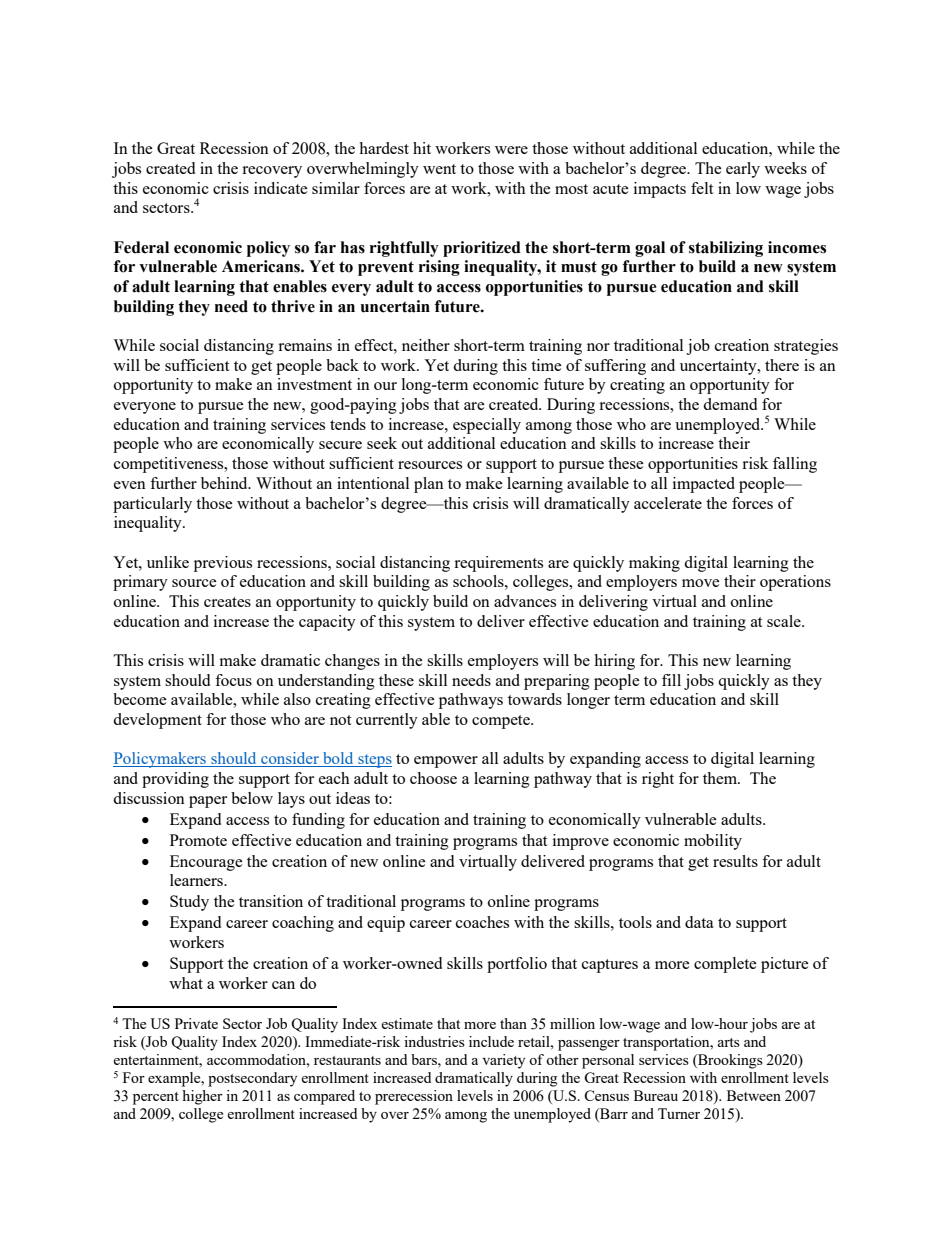 Image resolution: width=952 pixels, height=1233 pixels. What do you see at coordinates (439, 169) in the screenshot?
I see `went` at bounding box center [439, 169].
